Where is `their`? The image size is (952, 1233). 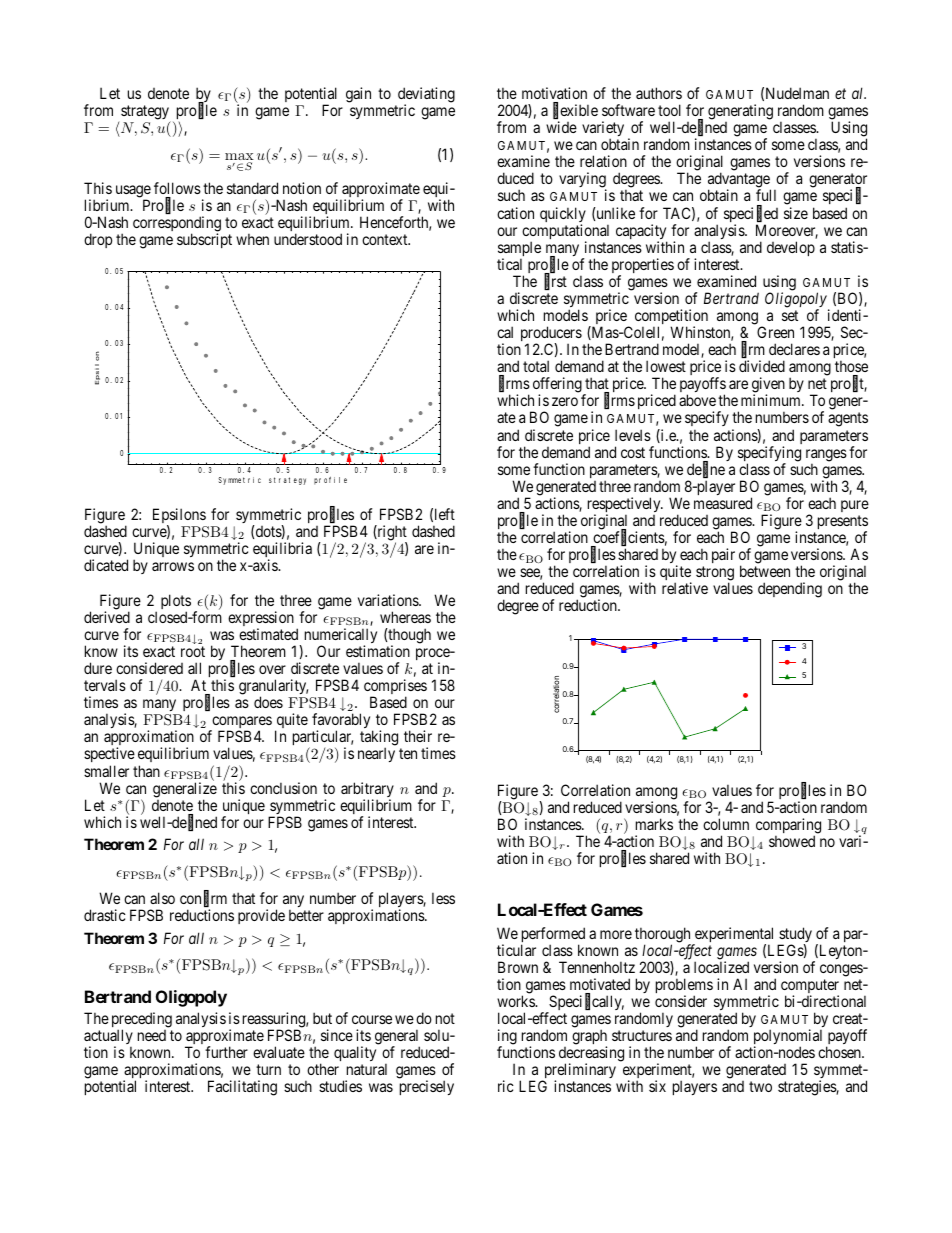
their is located at coordinates (418, 736).
